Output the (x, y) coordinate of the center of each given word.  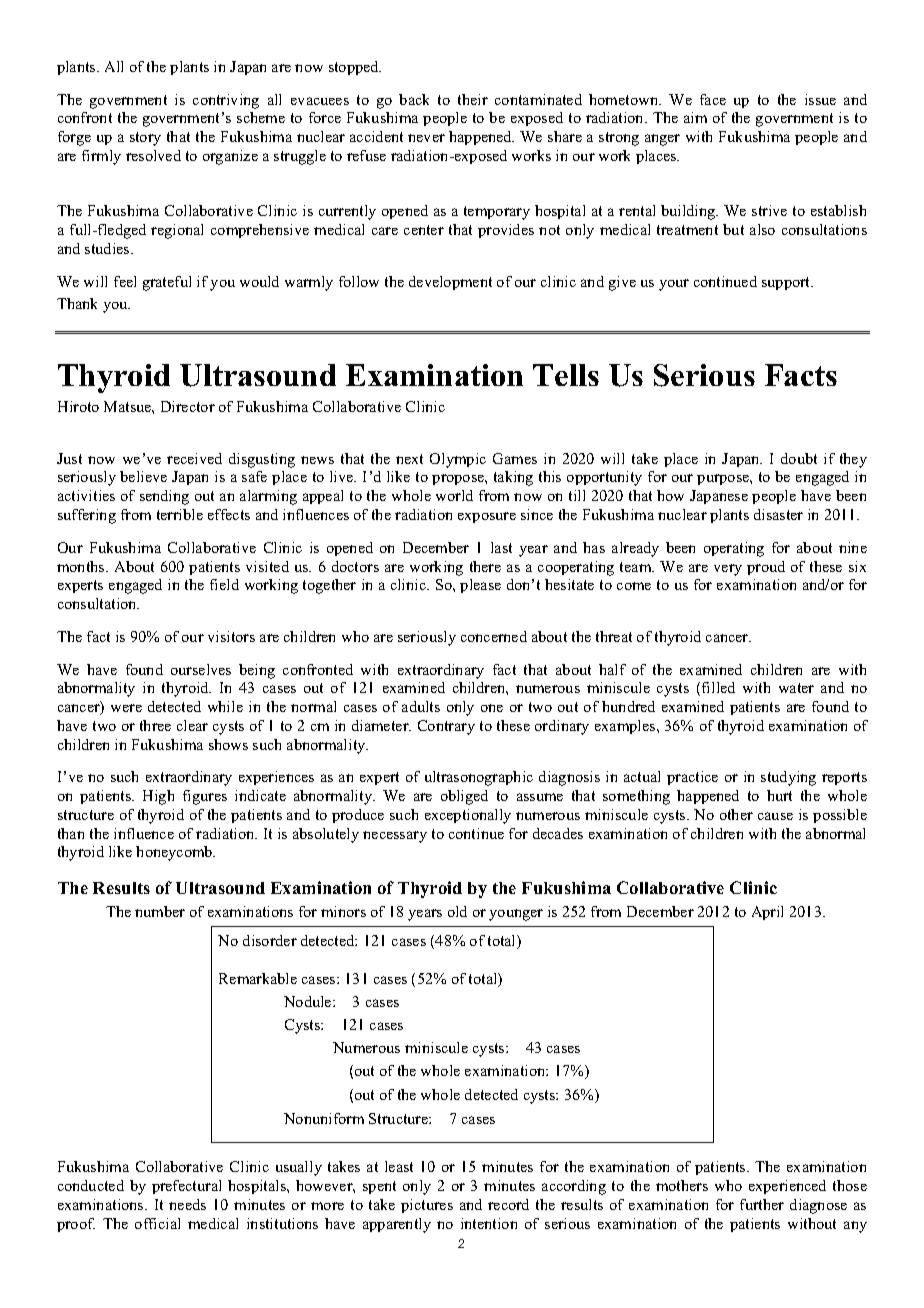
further (762, 1204)
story (145, 139)
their (473, 99)
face (713, 99)
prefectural (186, 1187)
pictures (427, 1206)
